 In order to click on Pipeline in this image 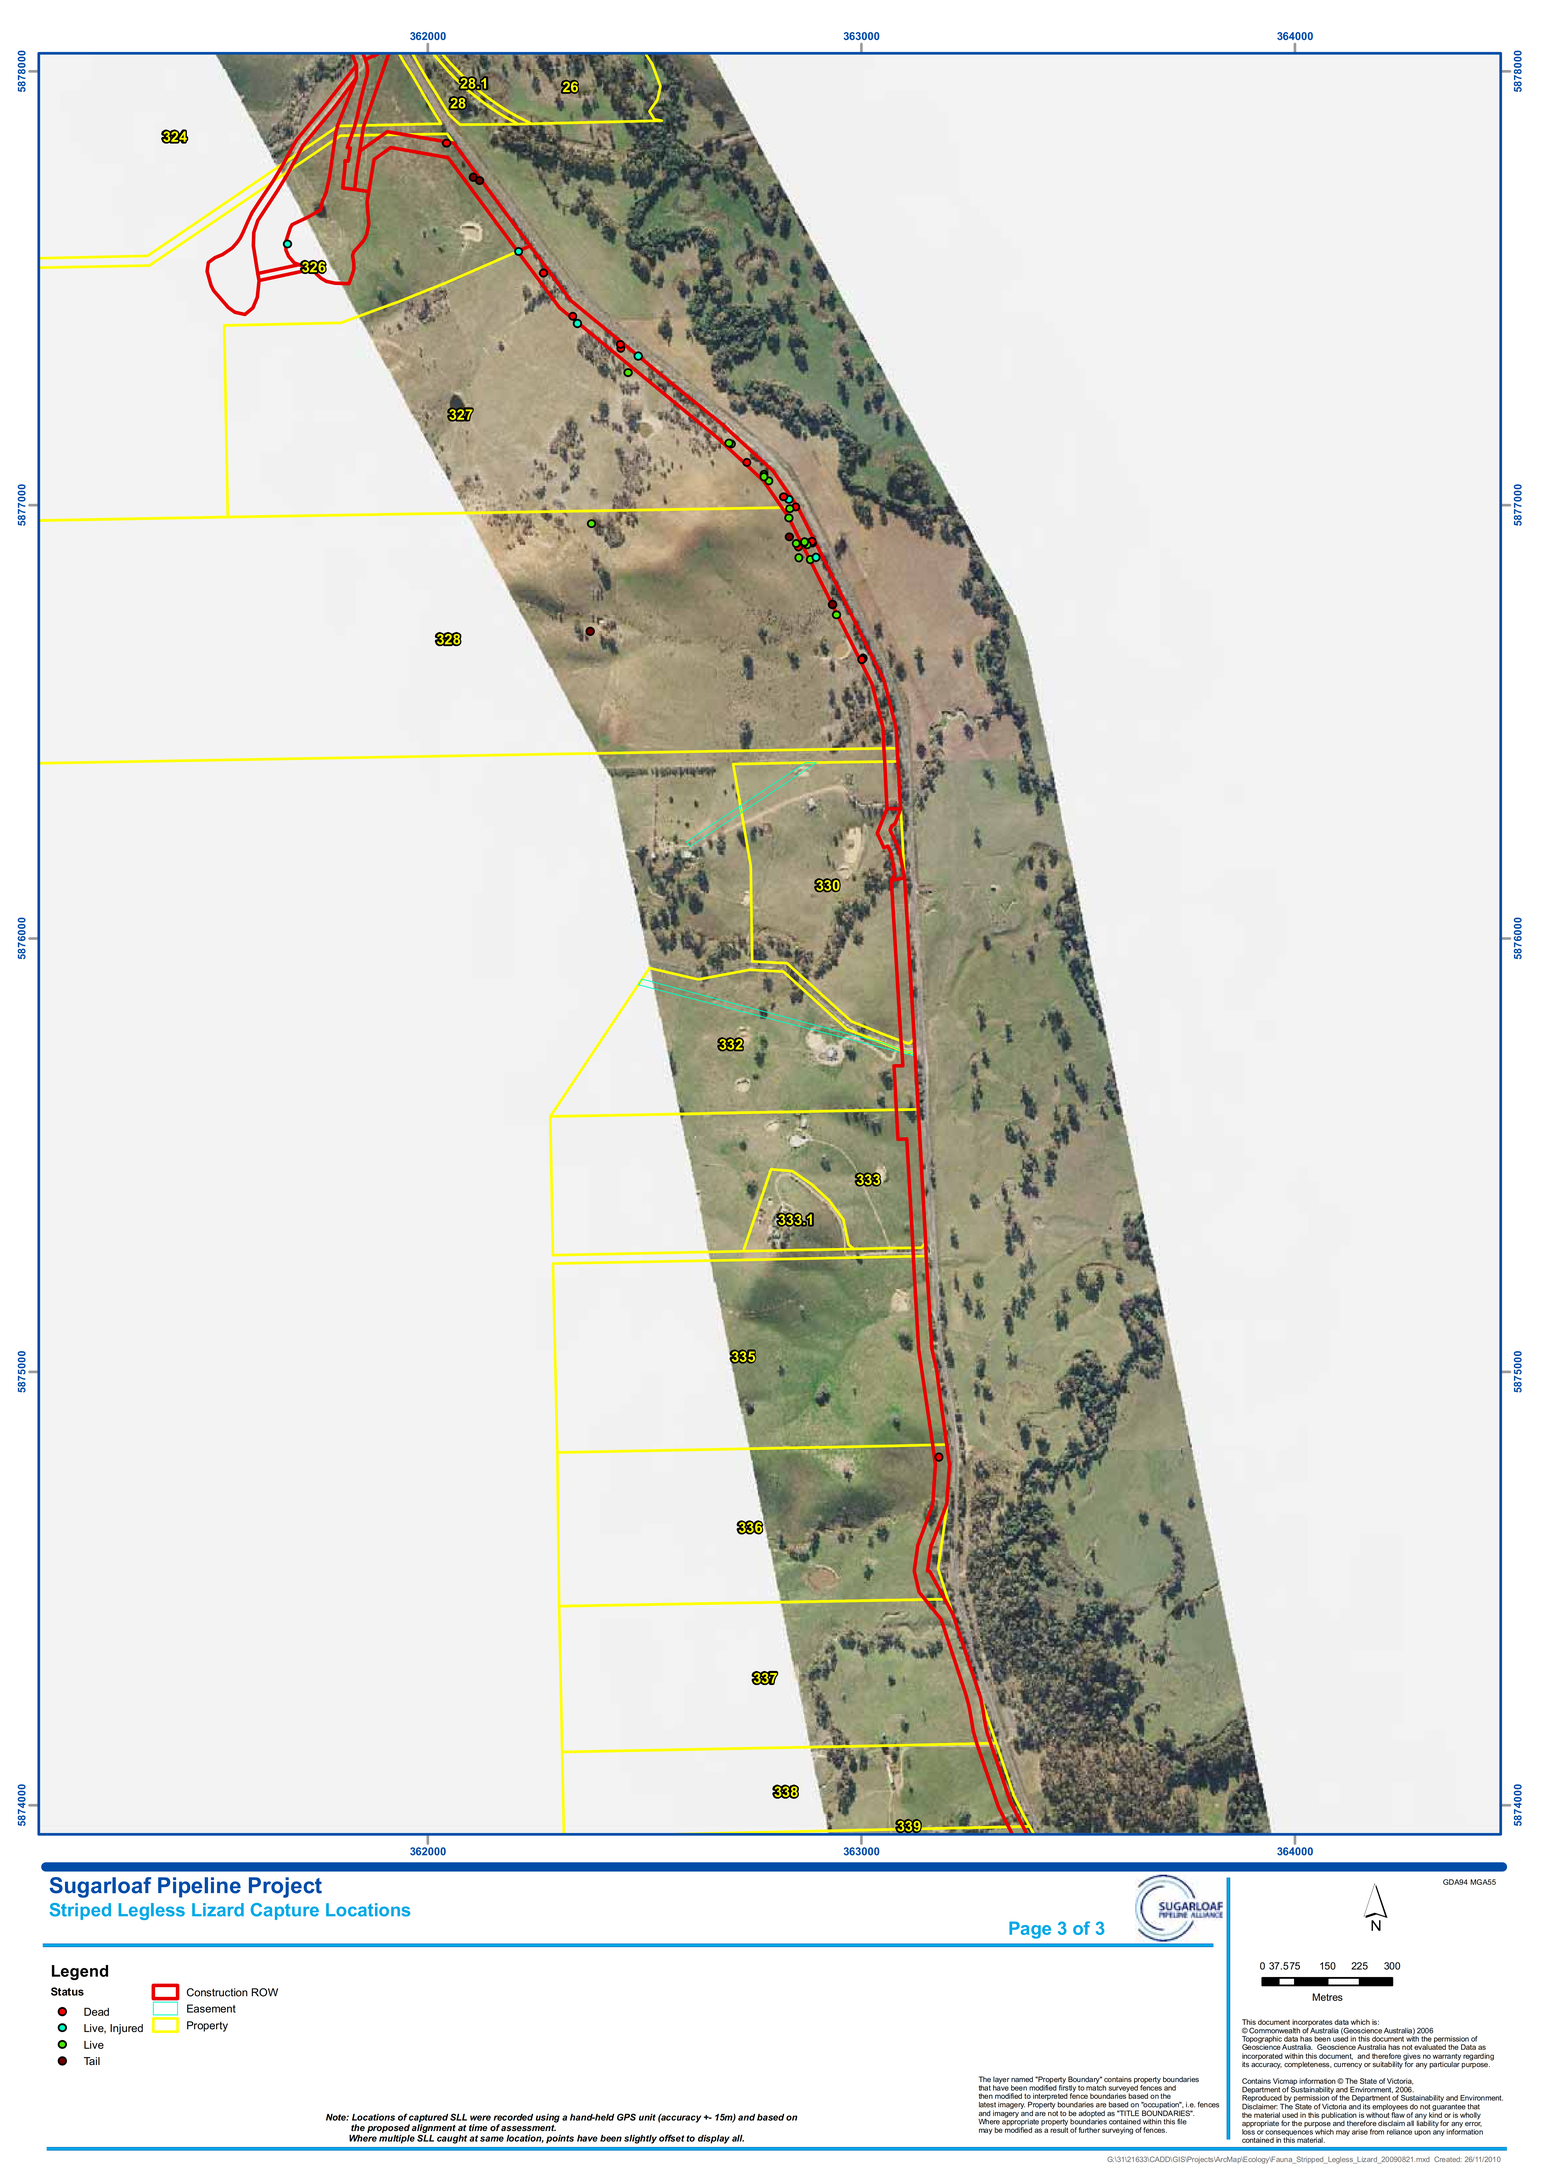, I will do `click(199, 1887)`.
